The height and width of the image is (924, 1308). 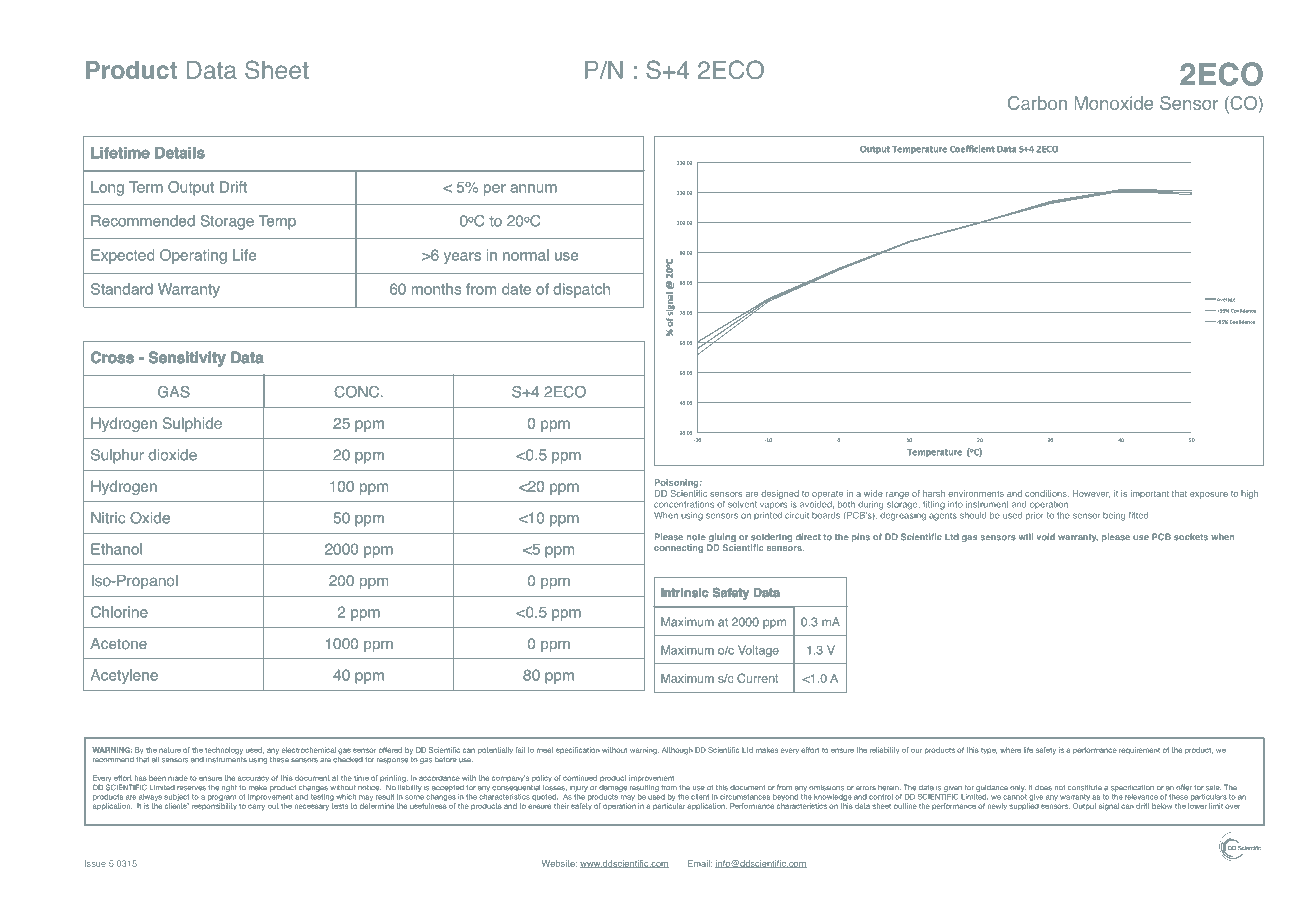 What do you see at coordinates (180, 153) in the image?
I see `Details` at bounding box center [180, 153].
